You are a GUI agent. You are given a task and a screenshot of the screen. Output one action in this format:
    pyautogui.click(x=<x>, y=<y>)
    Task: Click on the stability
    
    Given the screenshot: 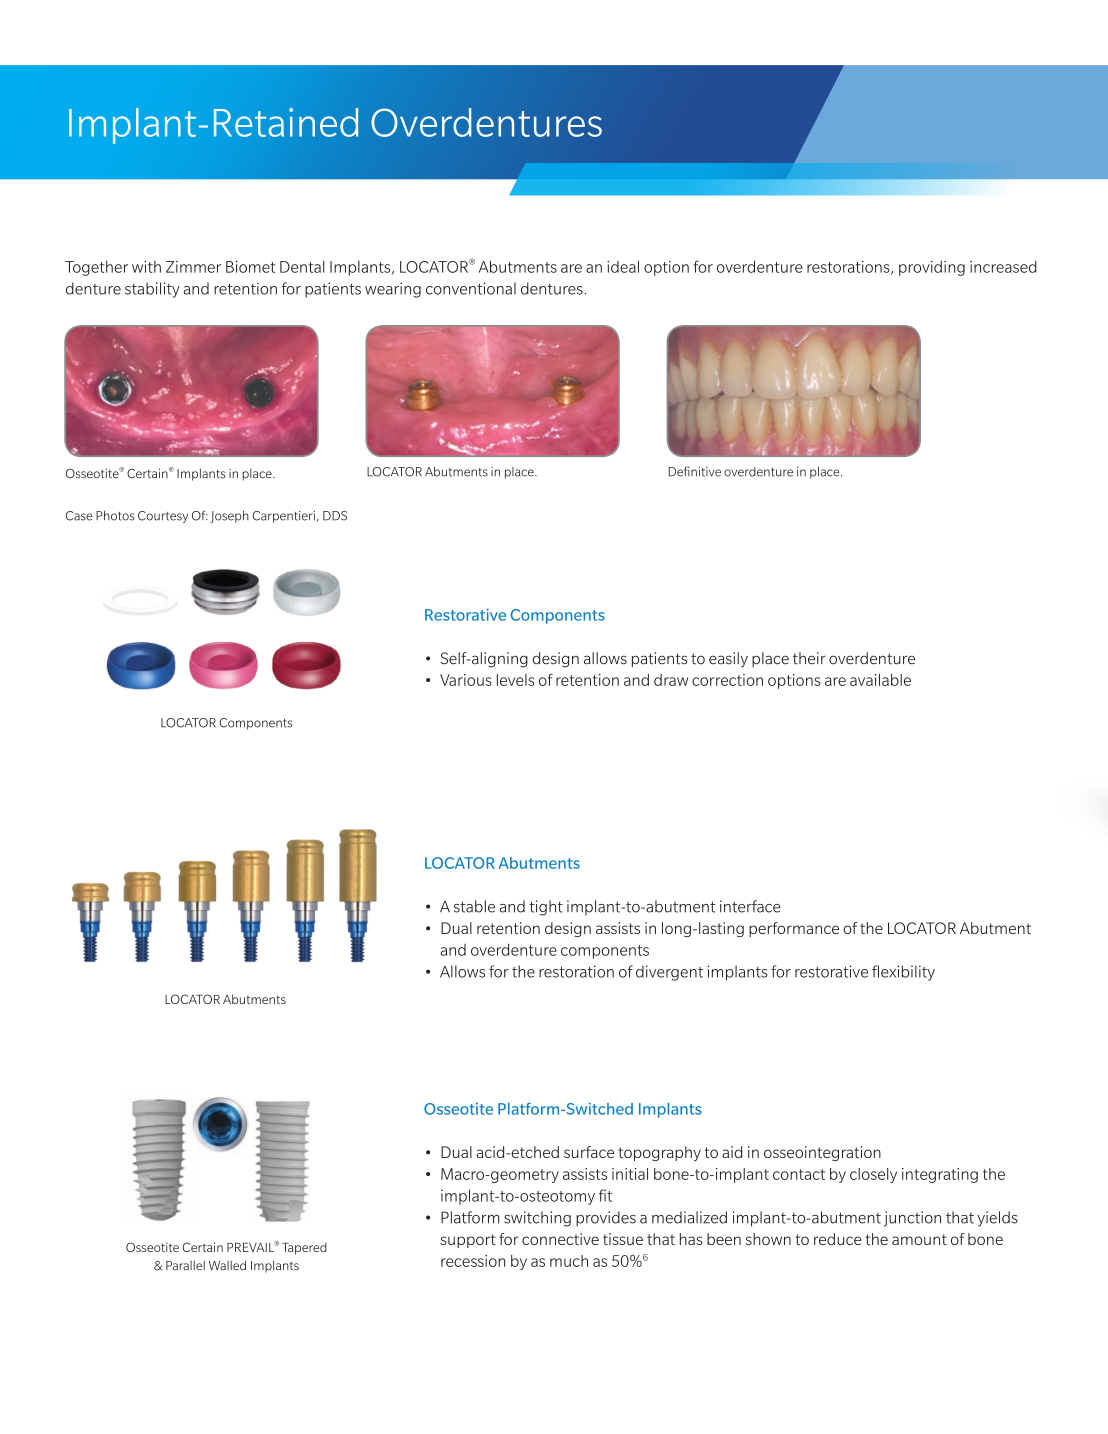 What is the action you would take?
    pyautogui.click(x=152, y=290)
